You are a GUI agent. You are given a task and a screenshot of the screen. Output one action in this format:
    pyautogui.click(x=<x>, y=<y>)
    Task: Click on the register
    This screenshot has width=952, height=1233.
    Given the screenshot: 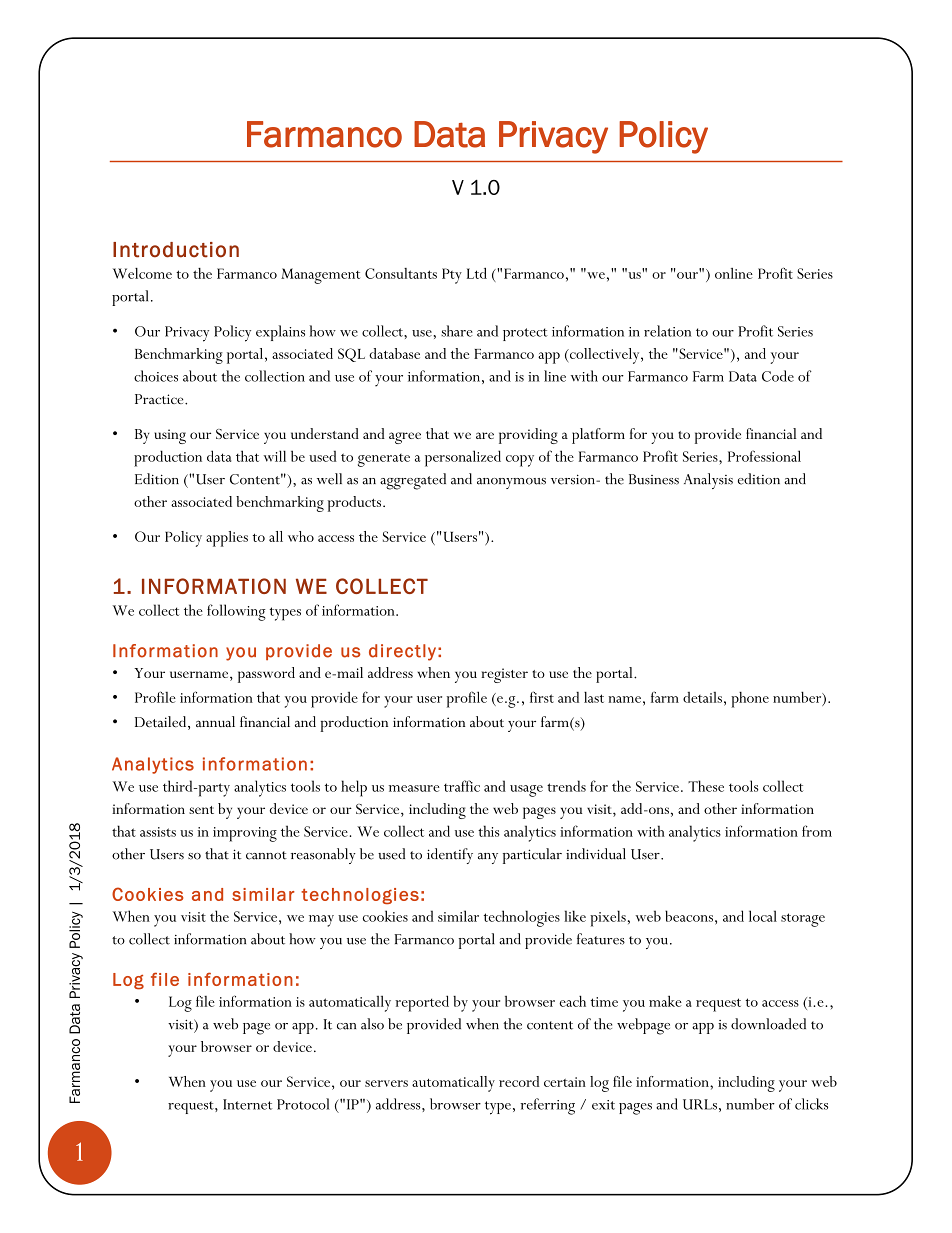 What is the action you would take?
    pyautogui.click(x=504, y=675)
